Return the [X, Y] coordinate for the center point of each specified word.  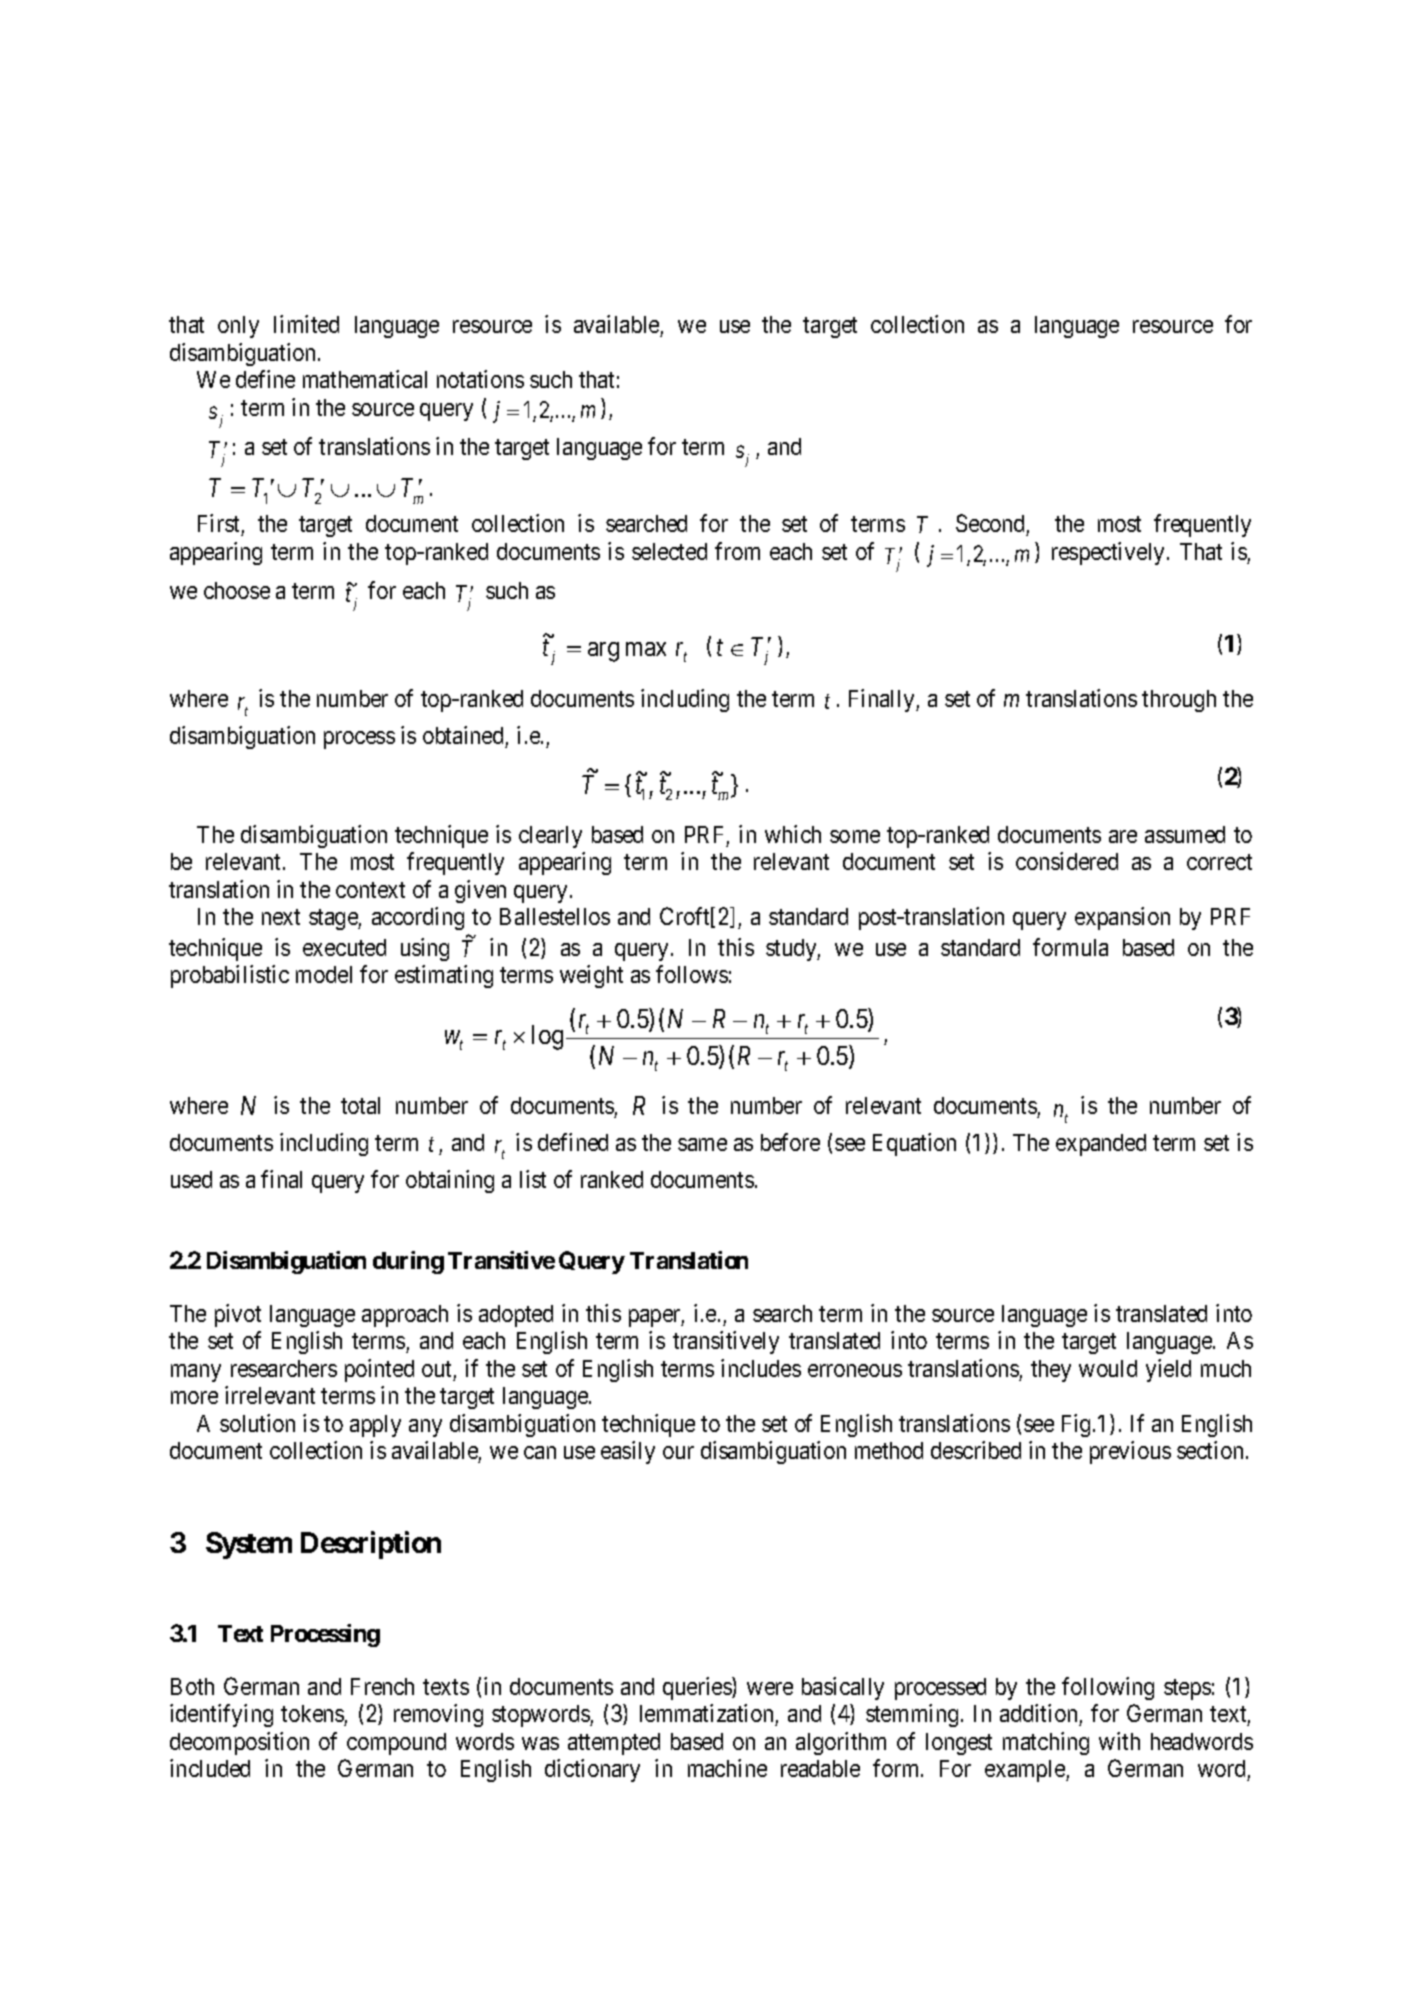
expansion [1122, 918]
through [1179, 701]
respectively [1110, 553]
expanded [1101, 1145]
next [281, 917]
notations [480, 379]
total [360, 1105]
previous [1130, 1452]
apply [375, 1426]
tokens [313, 1715]
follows [692, 974]
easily [628, 1452]
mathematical [365, 379]
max [646, 649]
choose [237, 590]
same [702, 1144]
